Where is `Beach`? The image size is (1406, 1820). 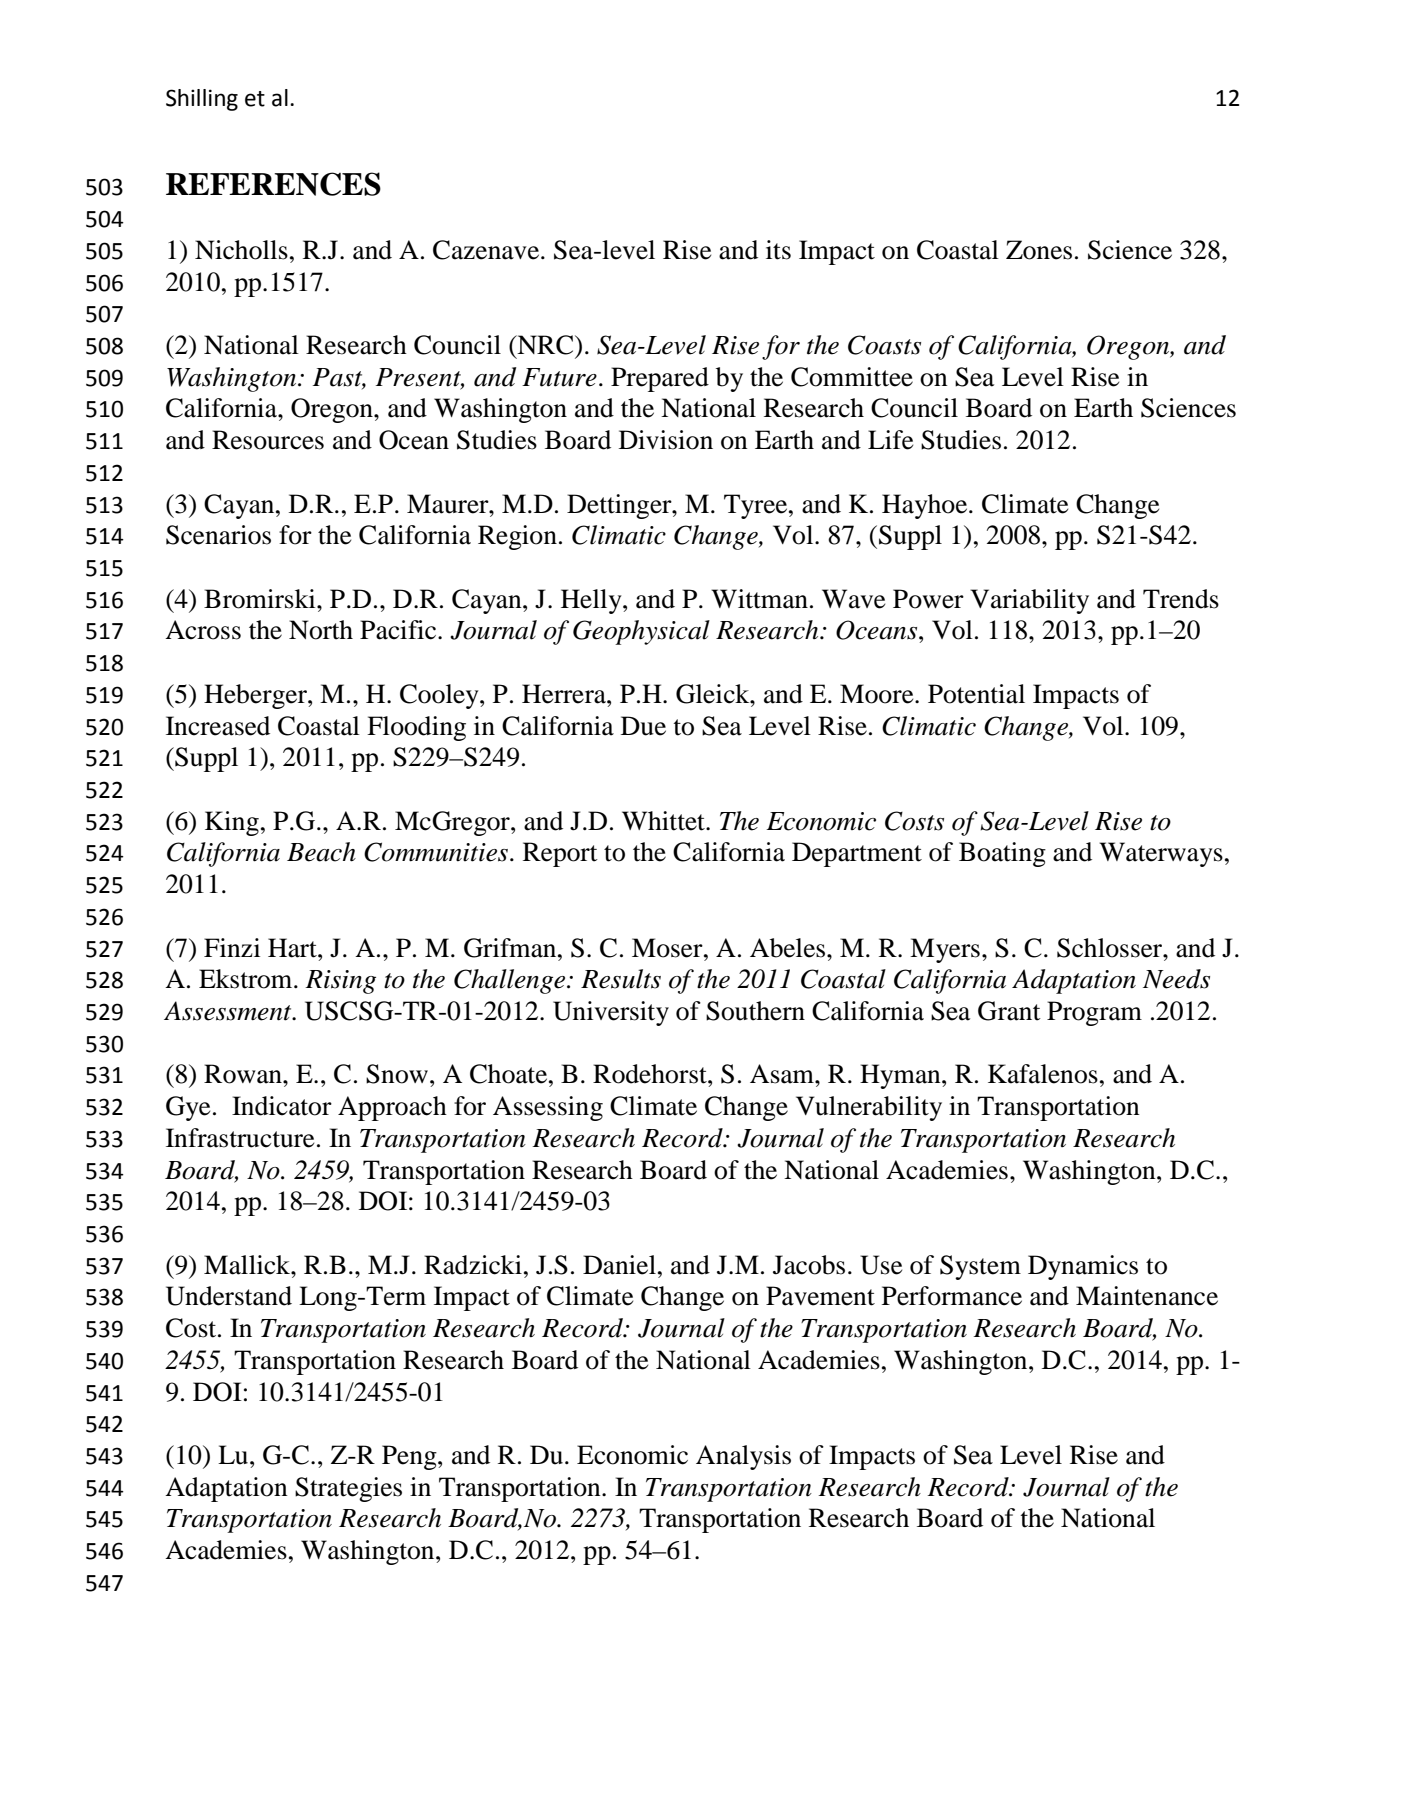 Beach is located at coordinates (321, 852).
